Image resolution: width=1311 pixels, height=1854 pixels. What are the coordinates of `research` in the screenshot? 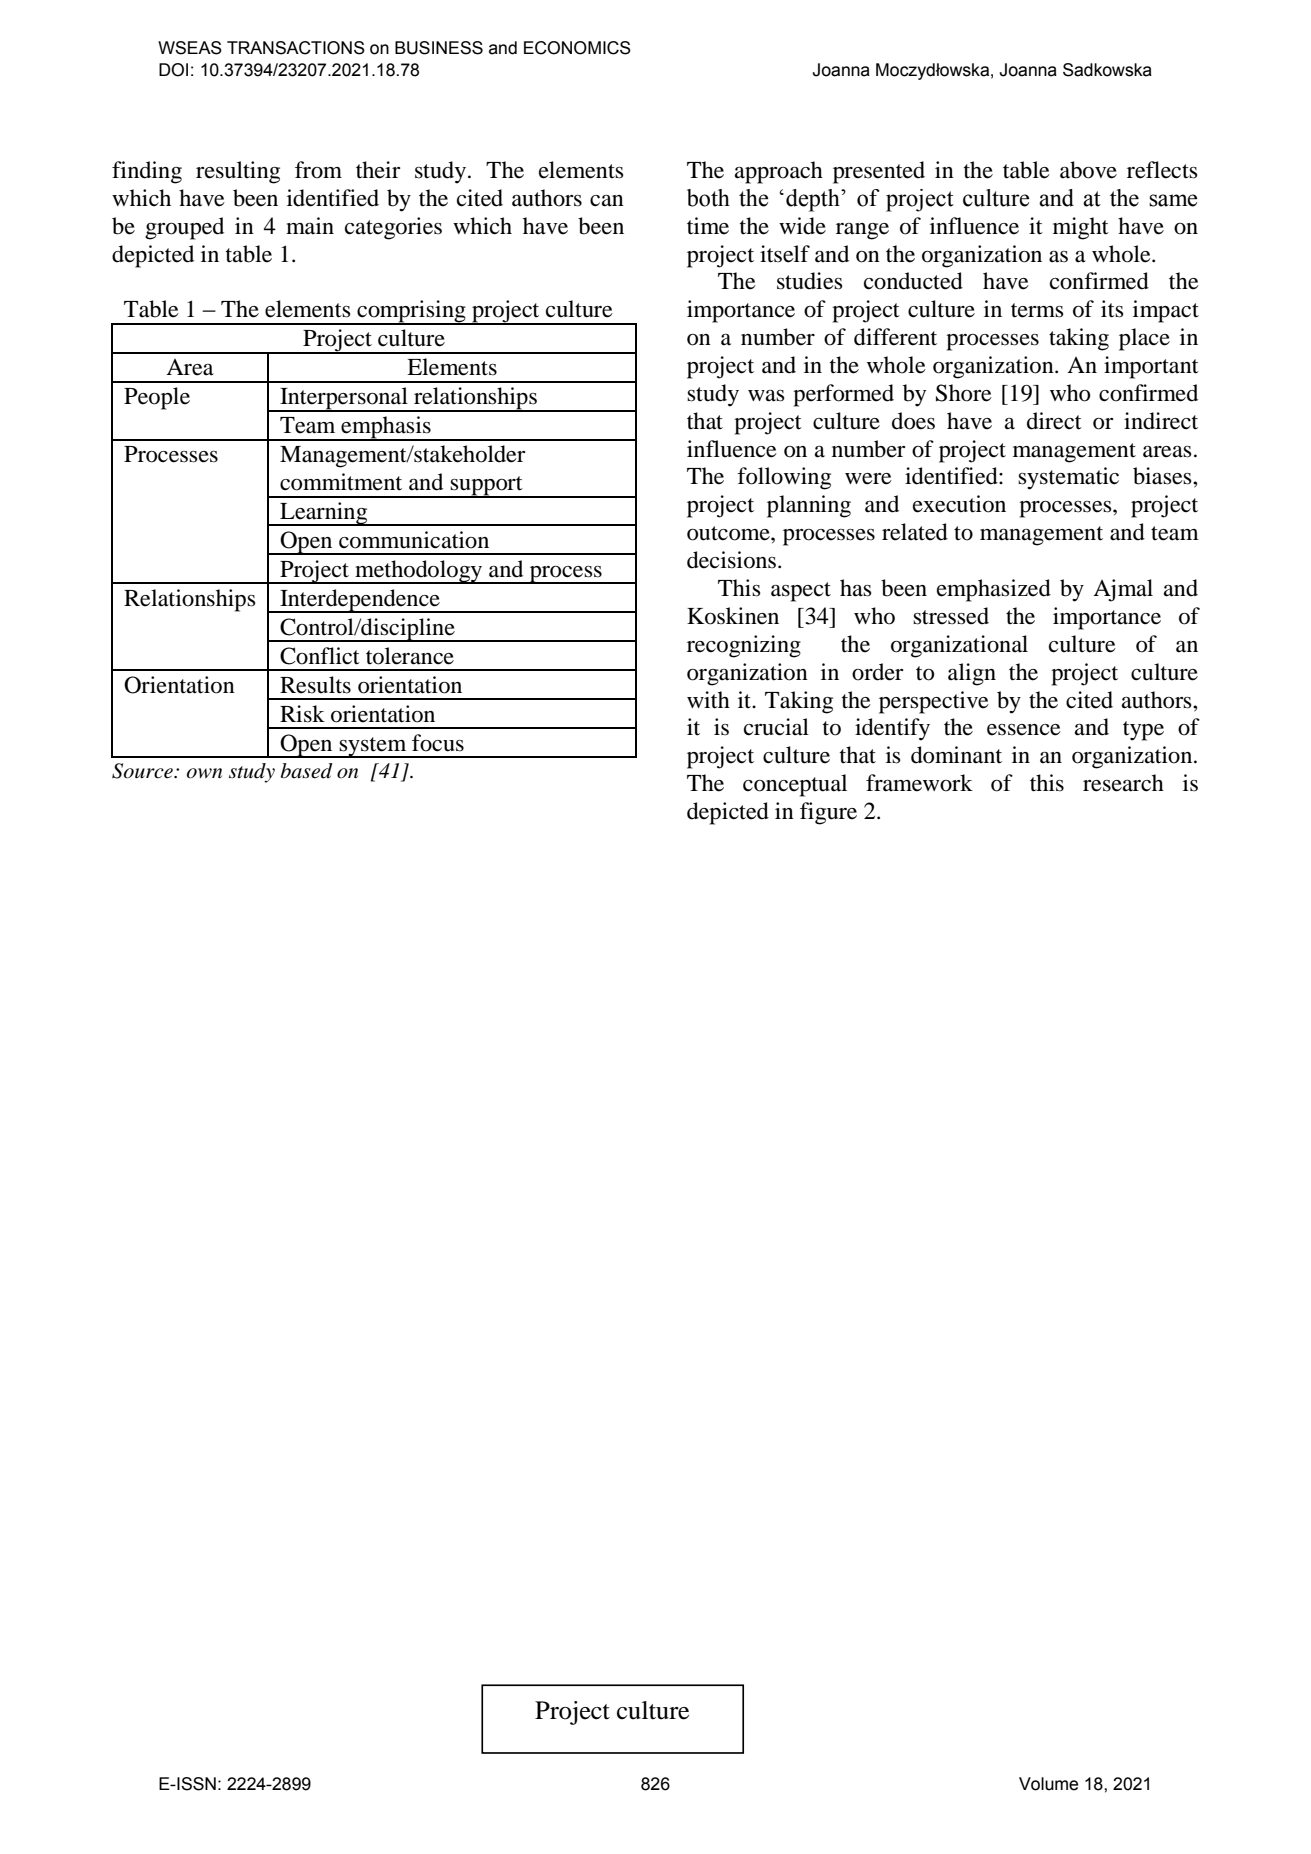 It's located at (1123, 783).
